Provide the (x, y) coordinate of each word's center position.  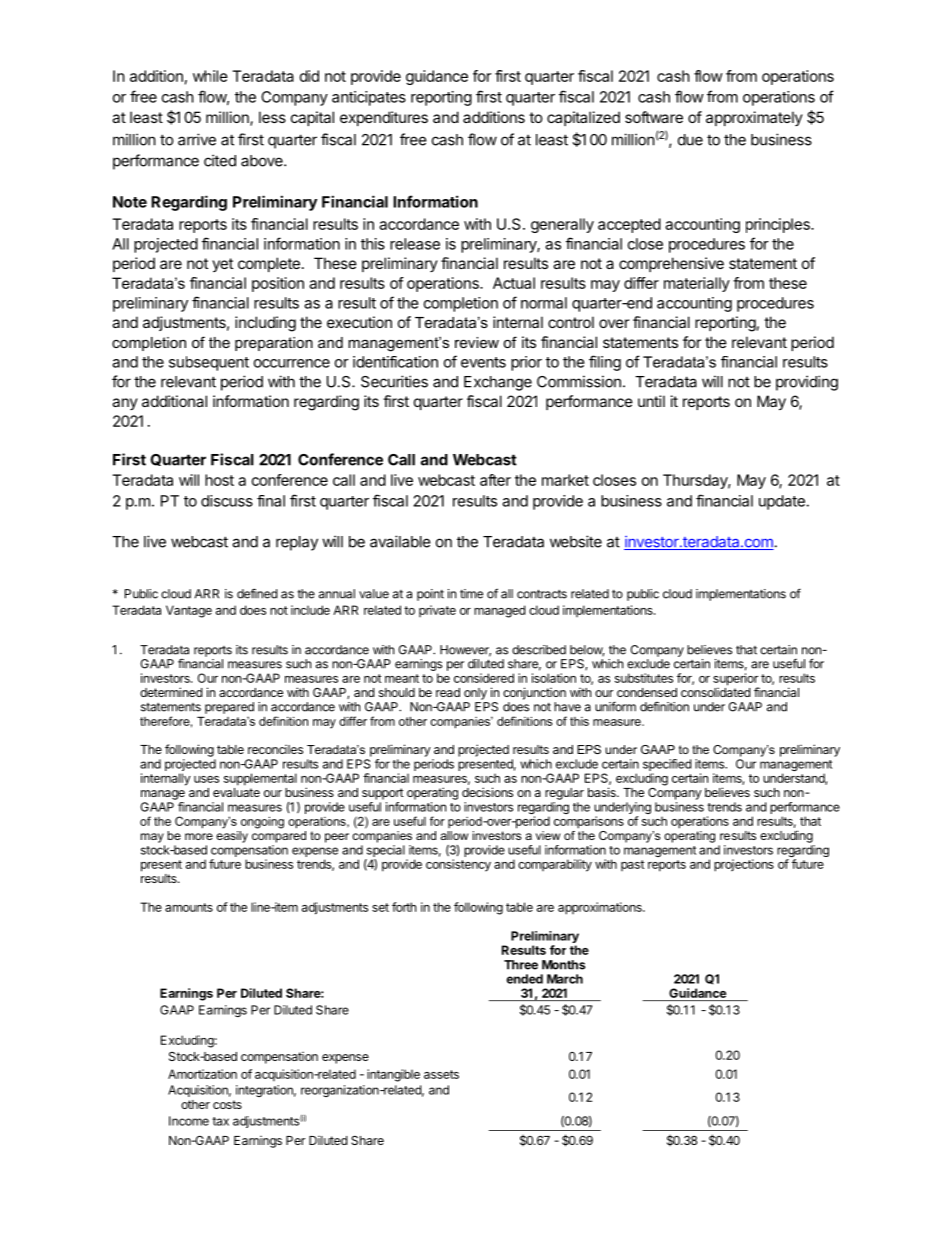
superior (736, 680)
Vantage (189, 611)
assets (441, 1074)
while (210, 76)
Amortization (202, 1074)
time (471, 594)
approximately (754, 118)
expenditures (384, 118)
